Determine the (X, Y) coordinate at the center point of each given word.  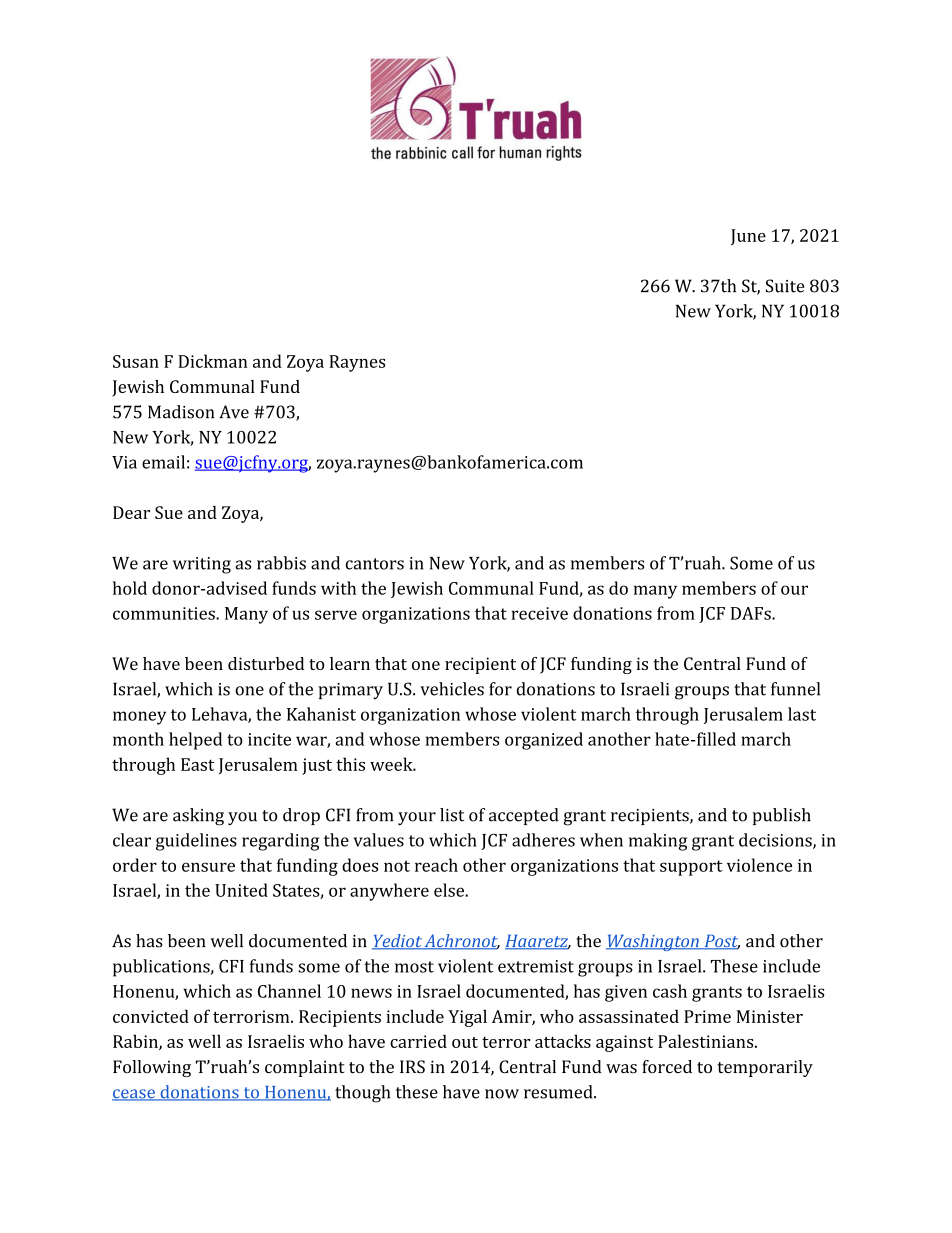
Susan (136, 361)
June (748, 237)
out (465, 1042)
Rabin (136, 1042)
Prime (707, 1016)
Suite (785, 286)
